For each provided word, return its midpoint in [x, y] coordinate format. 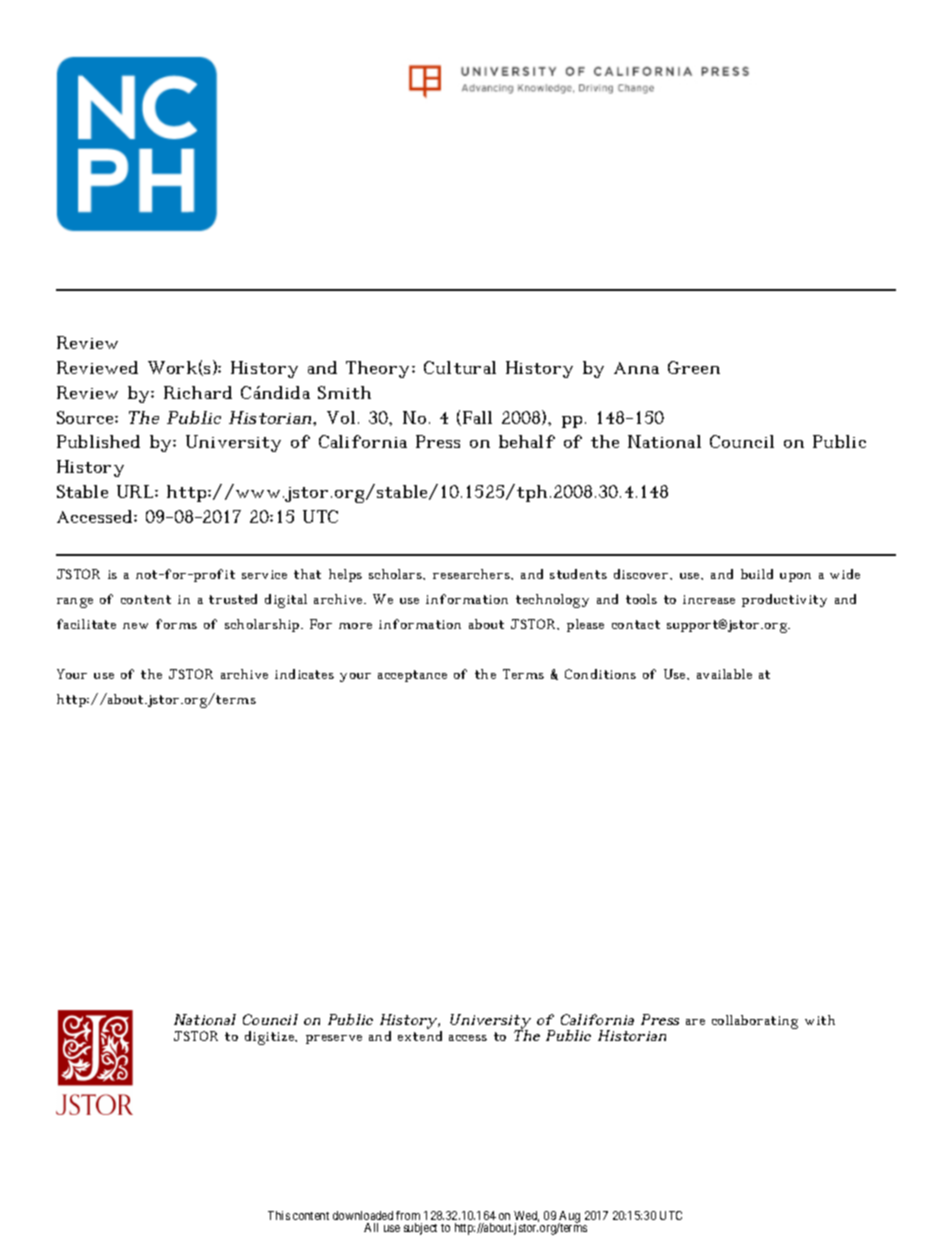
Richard [198, 392]
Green [694, 367]
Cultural [460, 367]
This [279, 1215]
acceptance [412, 676]
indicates [304, 674]
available [724, 674]
